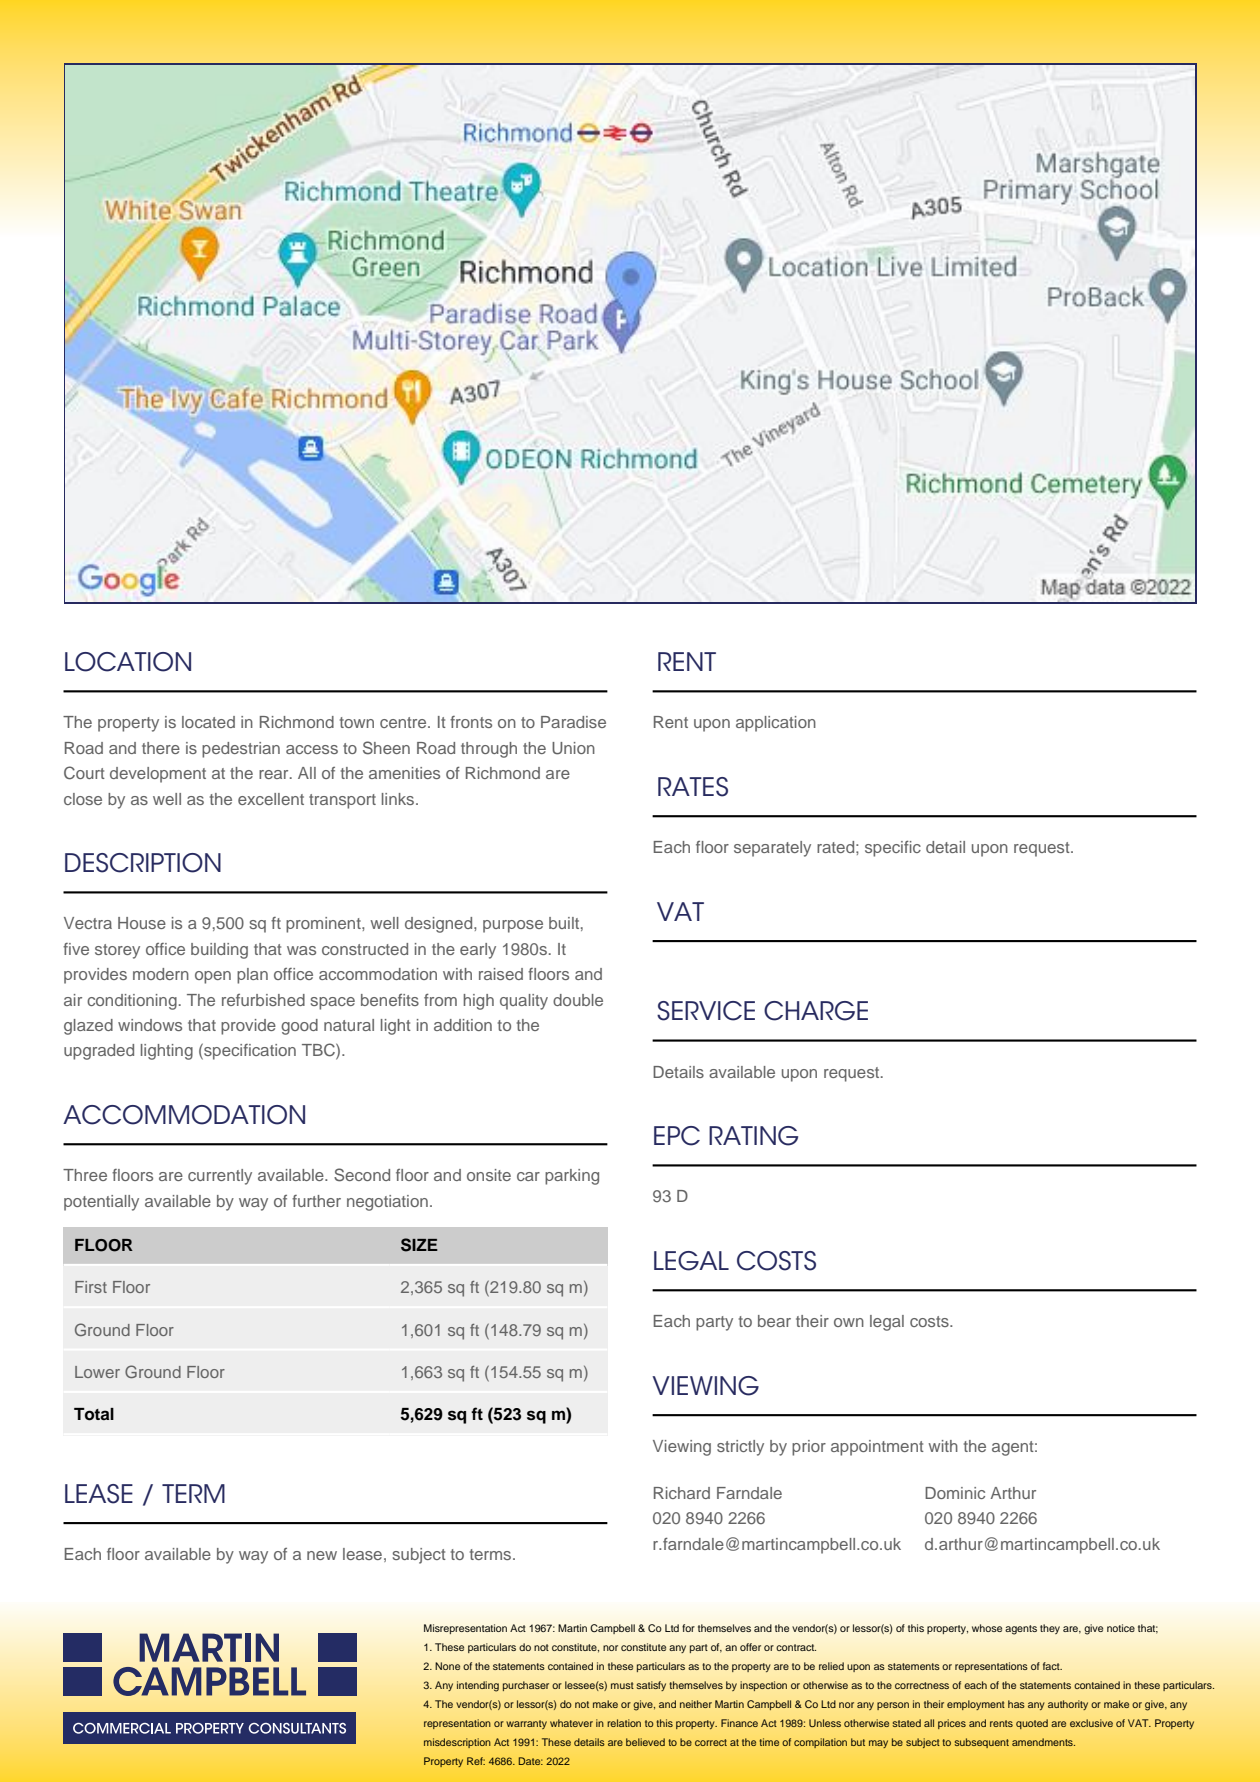 This screenshot has height=1782, width=1260. Describe the element at coordinates (573, 722) in the screenshot. I see `Paradise` at that location.
